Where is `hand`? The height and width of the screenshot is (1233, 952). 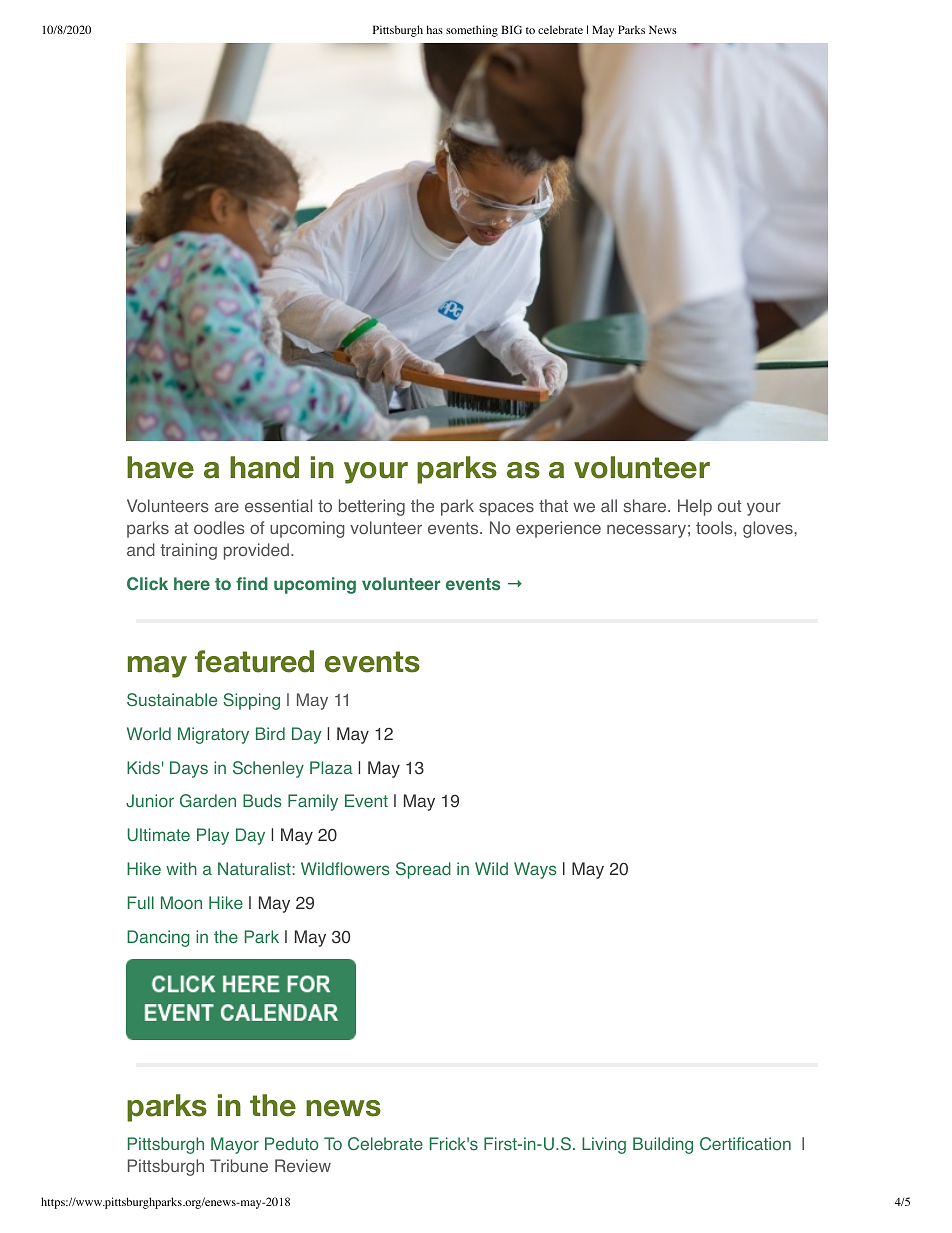
hand is located at coordinates (264, 467).
